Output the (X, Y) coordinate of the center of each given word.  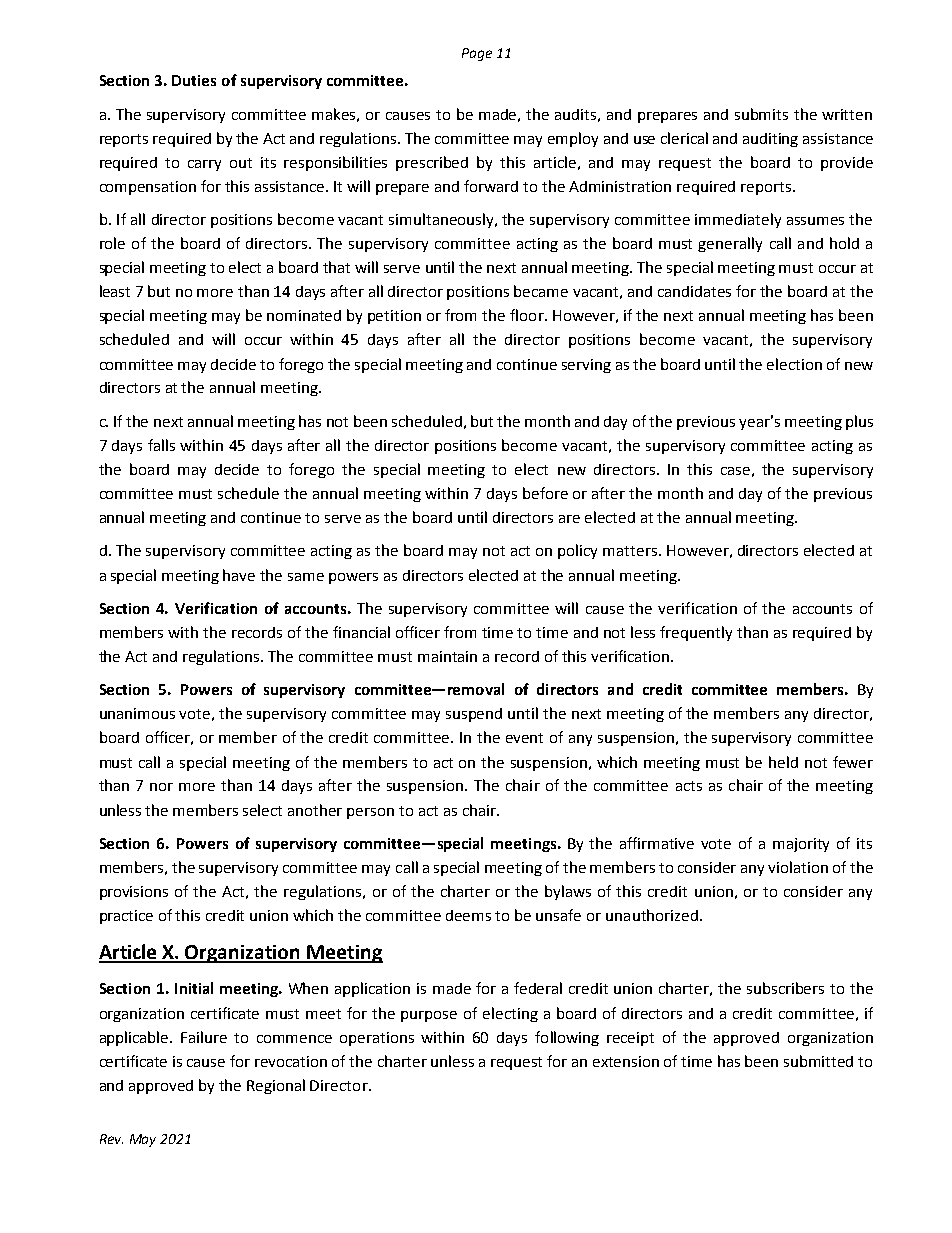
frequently (696, 633)
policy (577, 551)
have (239, 575)
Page (477, 54)
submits (761, 114)
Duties (194, 80)
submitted (818, 1061)
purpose (429, 1016)
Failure (204, 1037)
